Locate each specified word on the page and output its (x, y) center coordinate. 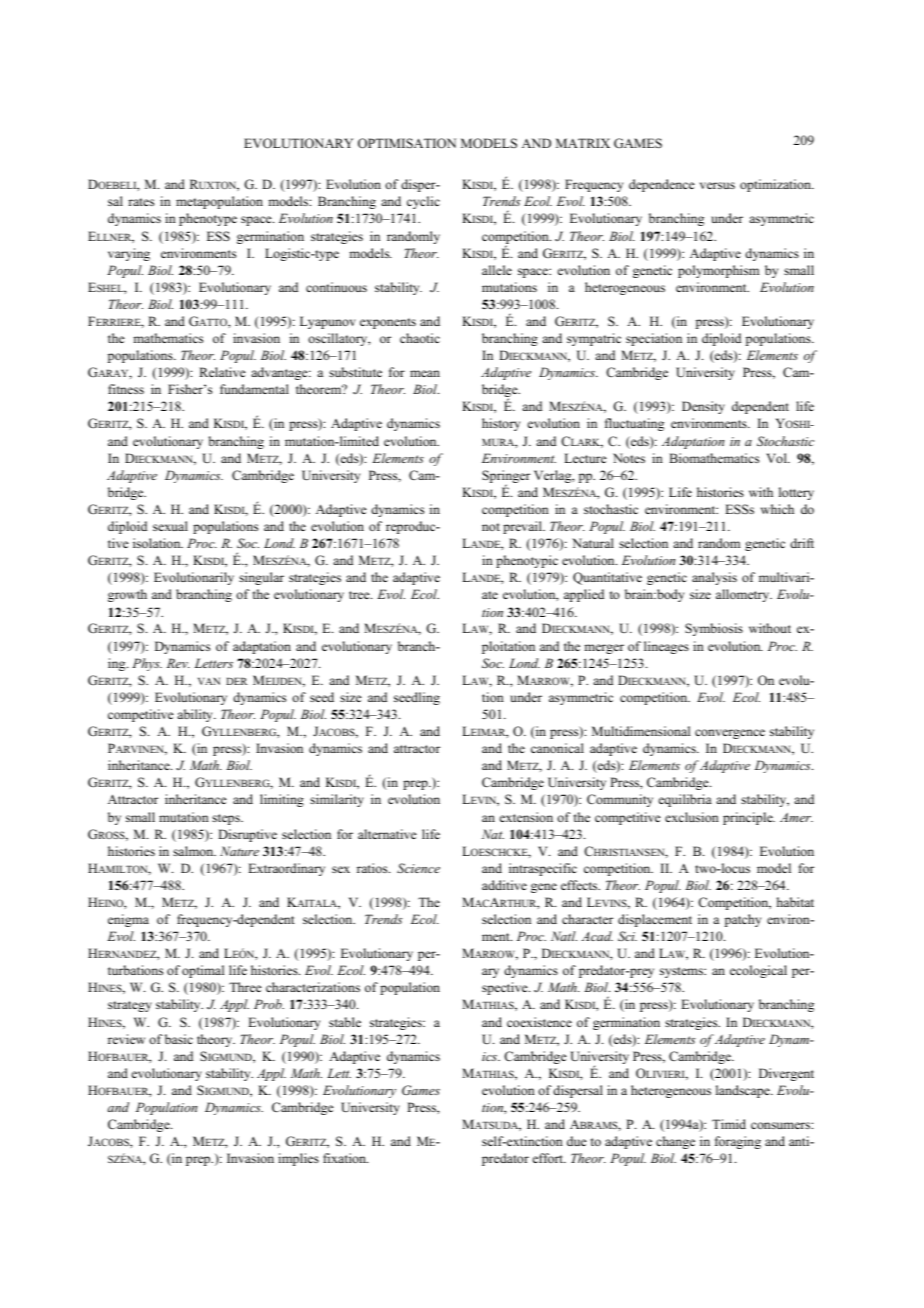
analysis (714, 578)
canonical (557, 748)
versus (717, 185)
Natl (564, 936)
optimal (203, 971)
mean (425, 373)
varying (129, 254)
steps (227, 819)
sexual (170, 526)
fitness (126, 389)
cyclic (423, 202)
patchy (743, 920)
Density (703, 407)
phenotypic (527, 561)
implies (298, 1159)
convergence (730, 734)
